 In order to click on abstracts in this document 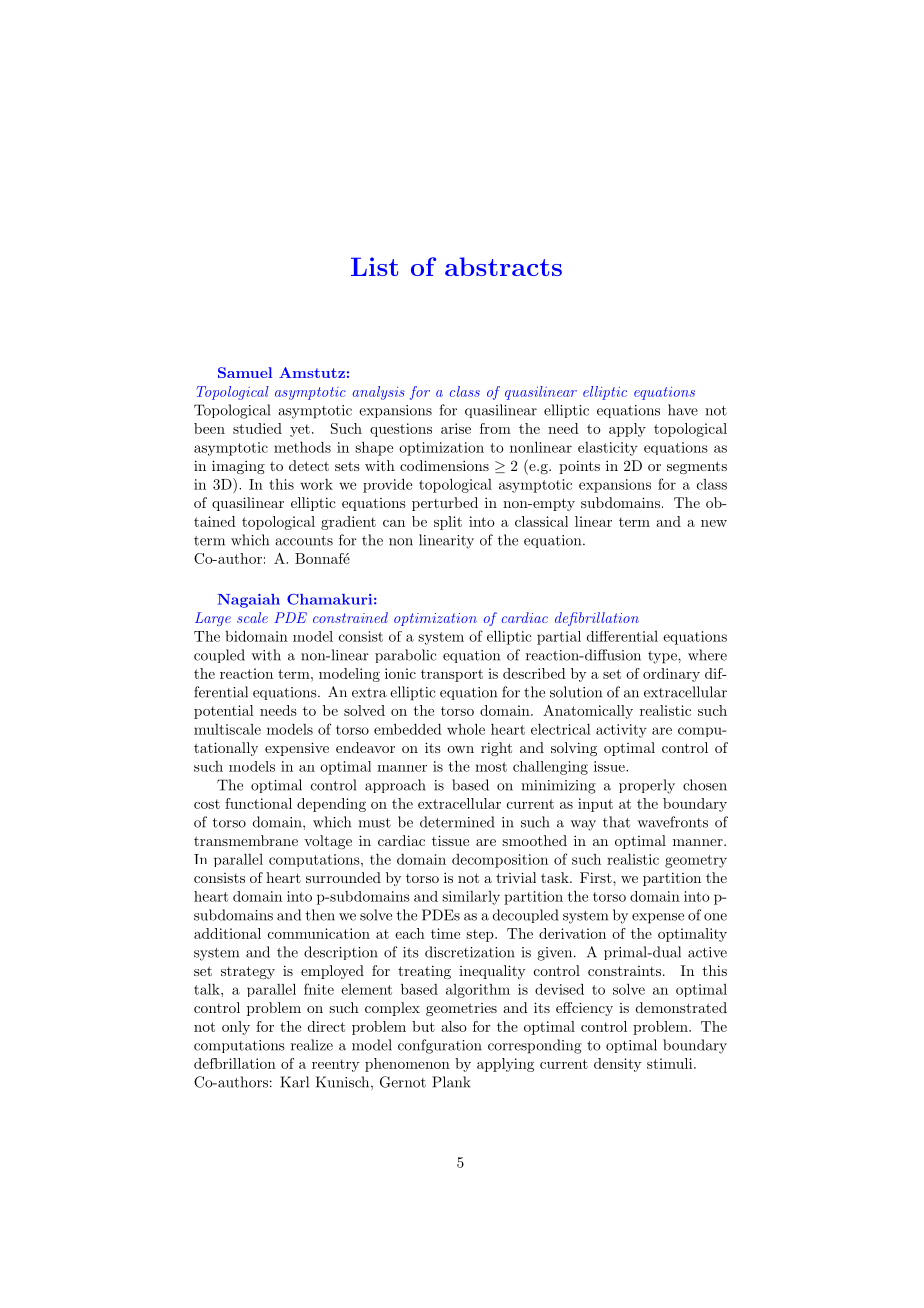, I will do `click(503, 266)`.
